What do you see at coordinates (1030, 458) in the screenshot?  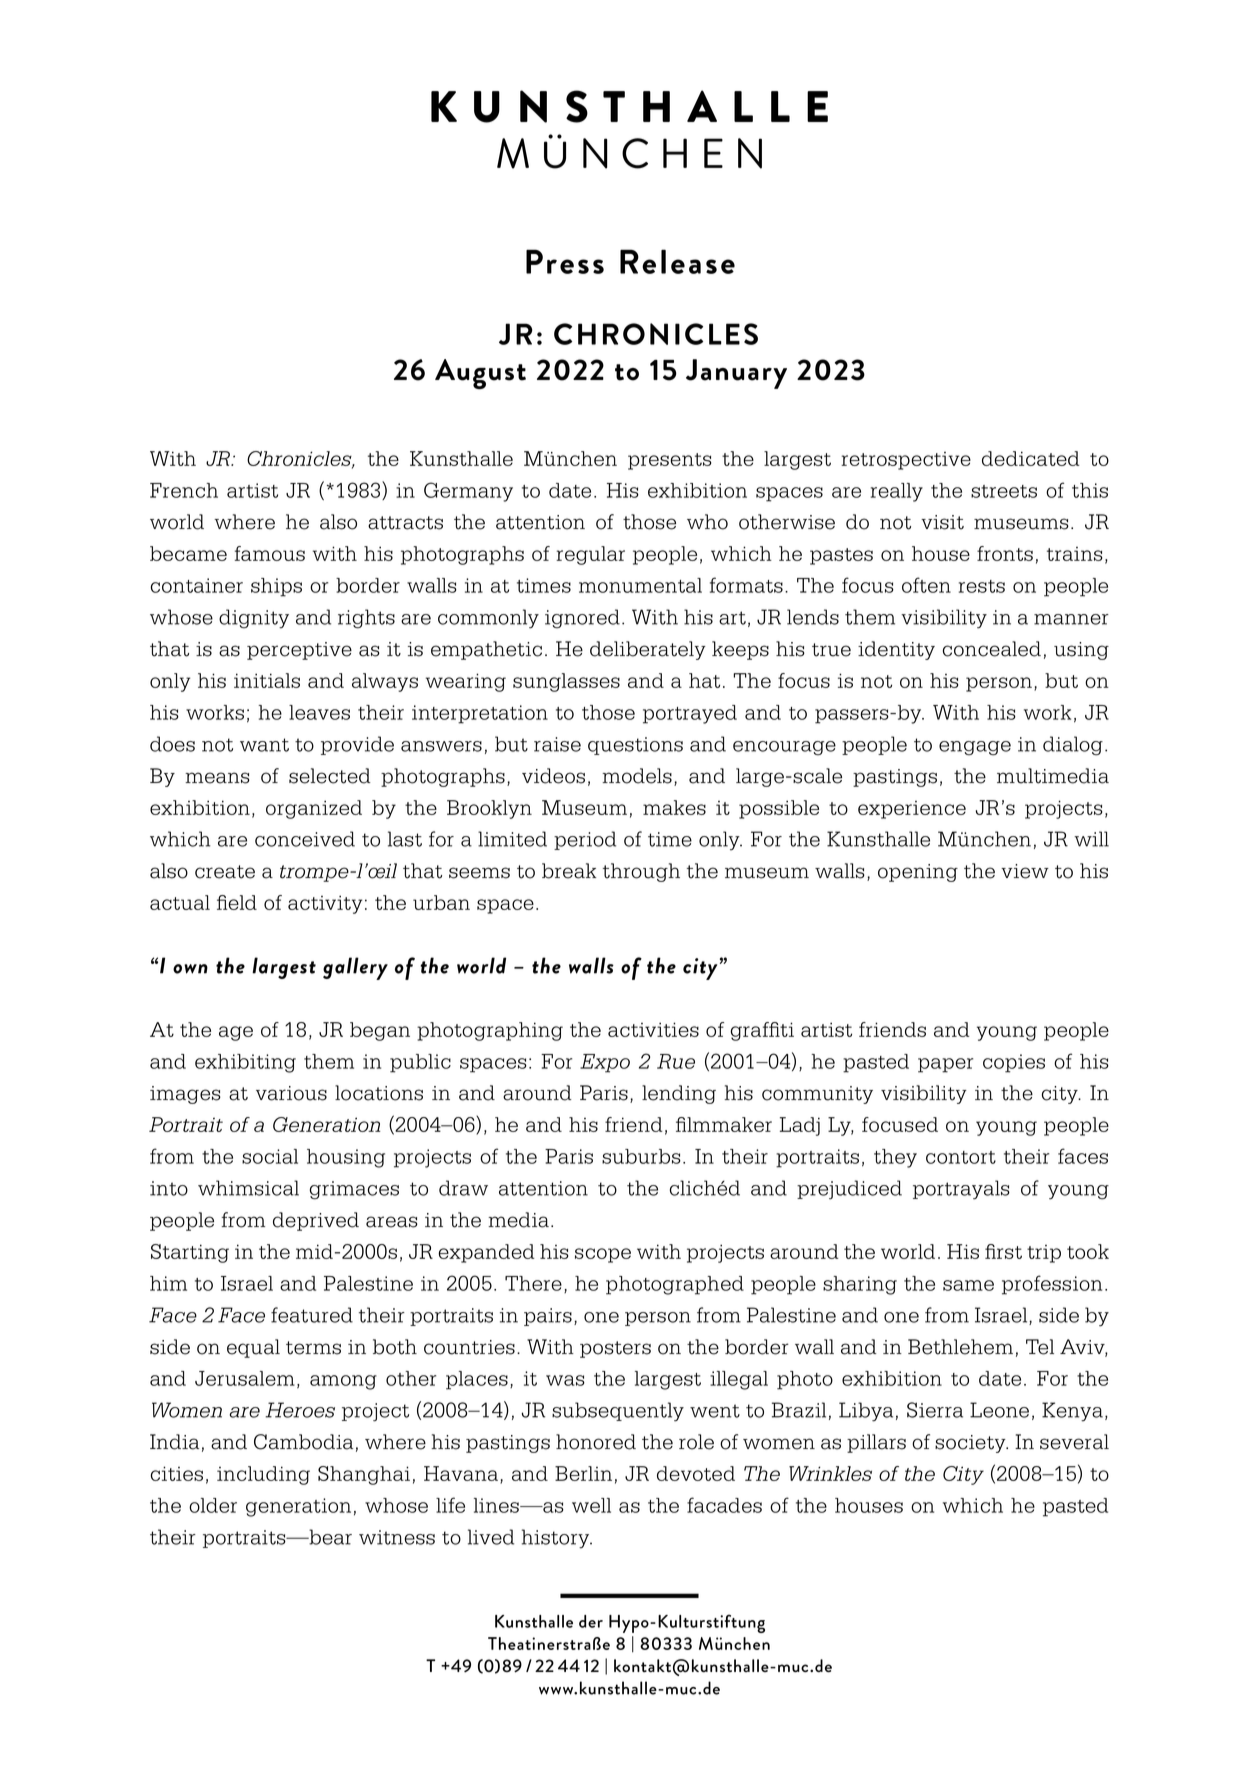 I see `dedicated` at bounding box center [1030, 458].
